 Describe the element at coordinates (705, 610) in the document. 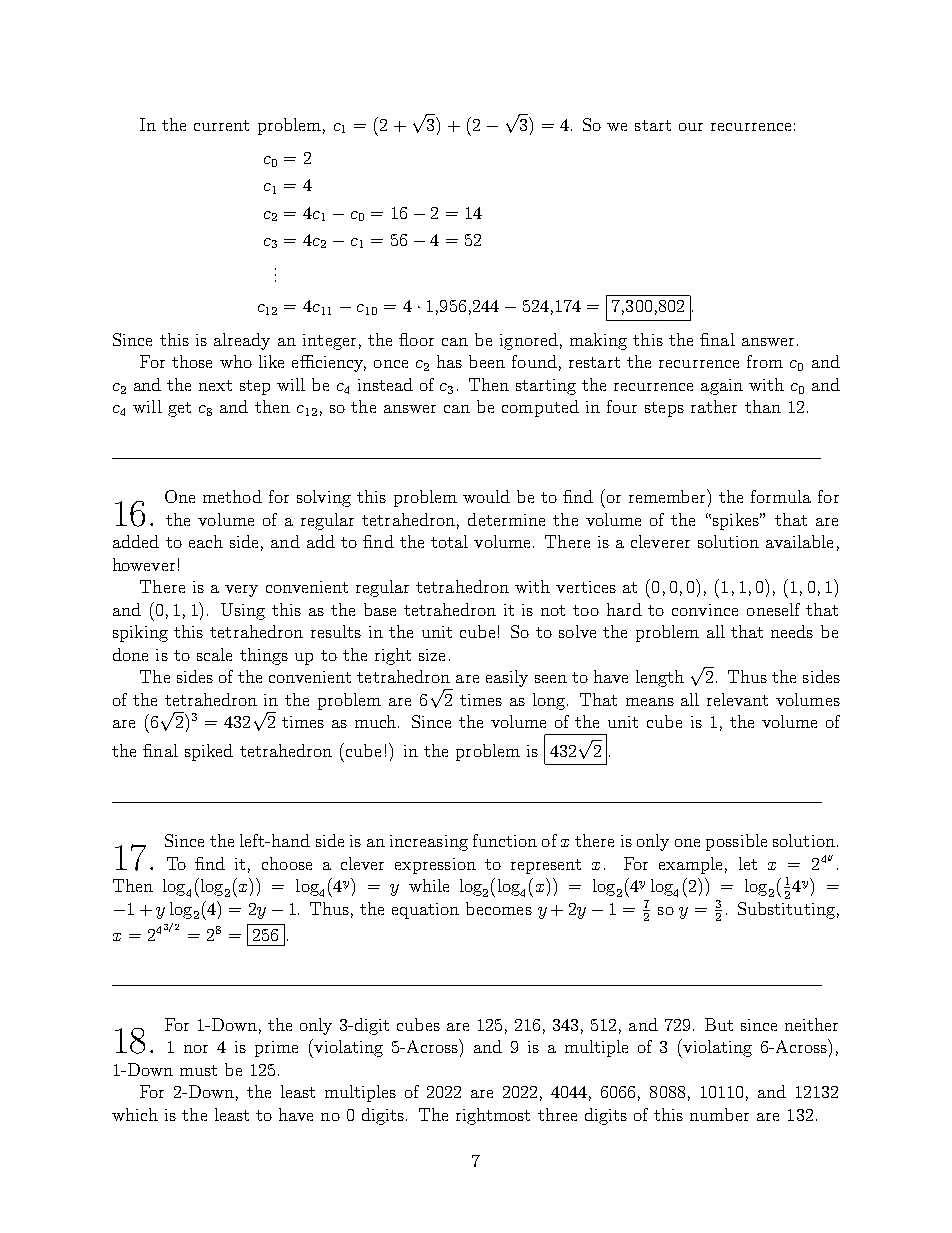

I see `convince` at that location.
